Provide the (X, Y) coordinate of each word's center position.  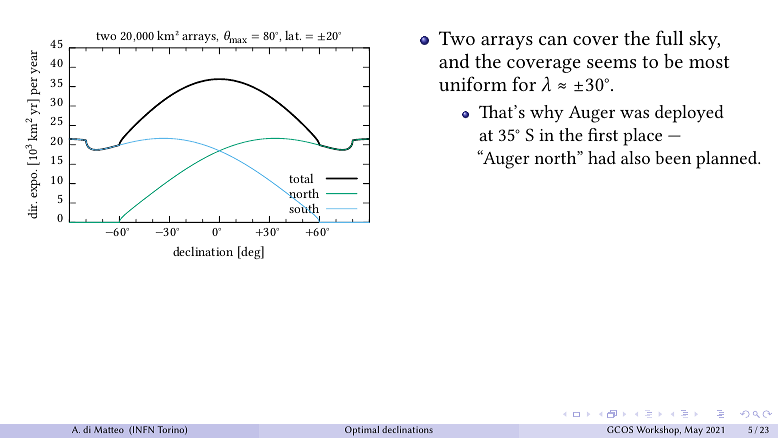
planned (728, 160)
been (673, 157)
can (553, 40)
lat (293, 35)
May (693, 431)
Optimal (362, 430)
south (304, 209)
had (602, 157)
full (670, 37)
